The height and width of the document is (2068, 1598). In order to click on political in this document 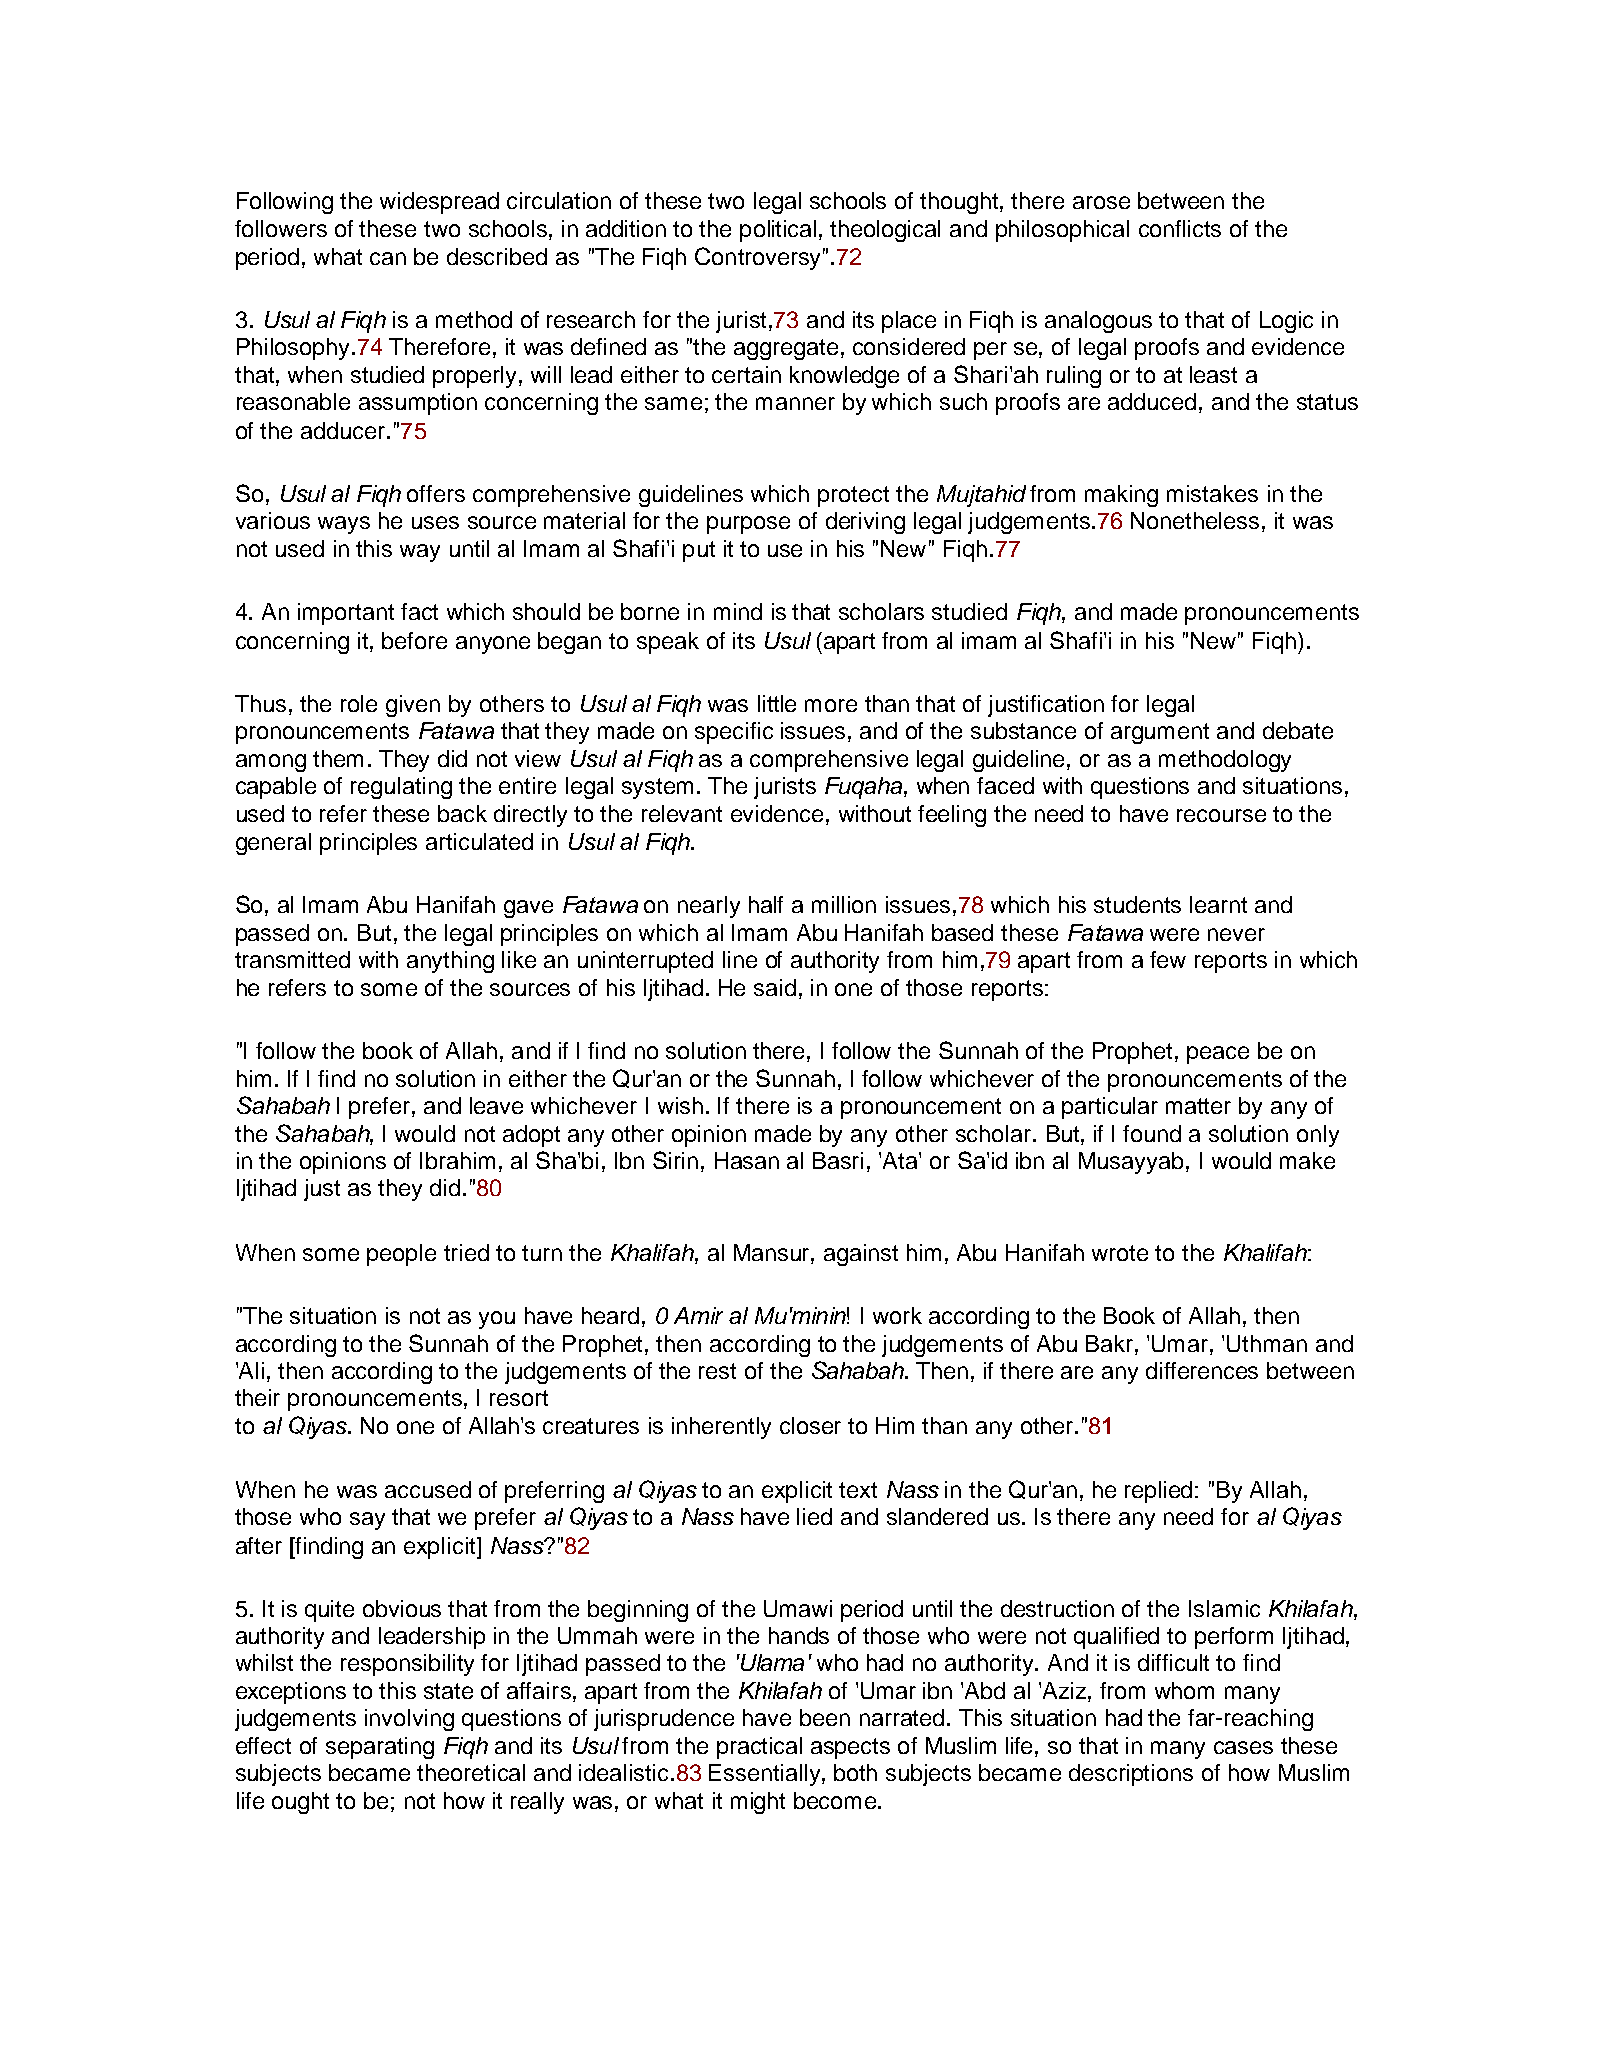, I will do `click(778, 231)`.
